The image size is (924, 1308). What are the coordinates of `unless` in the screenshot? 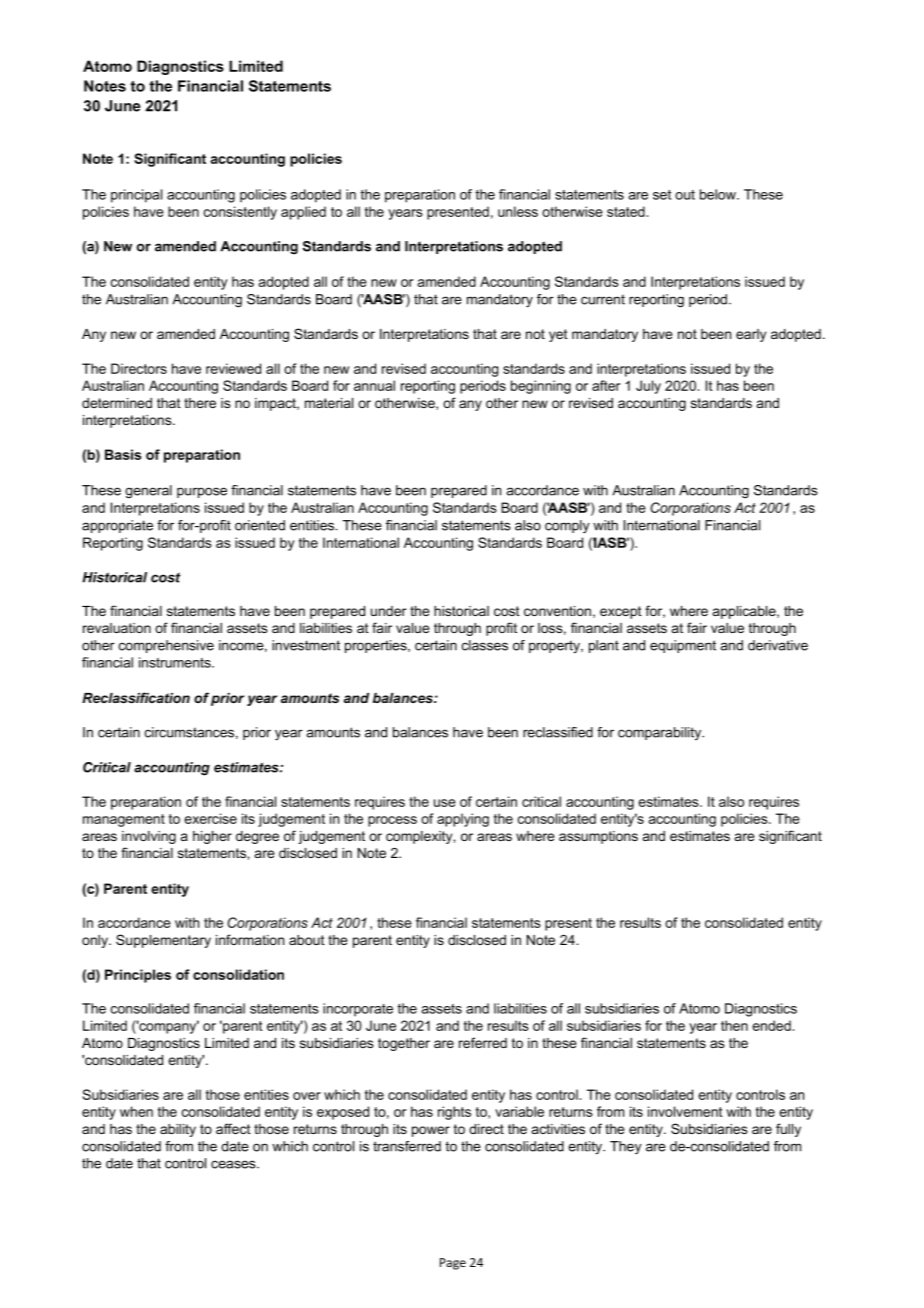 It's located at (518, 211).
